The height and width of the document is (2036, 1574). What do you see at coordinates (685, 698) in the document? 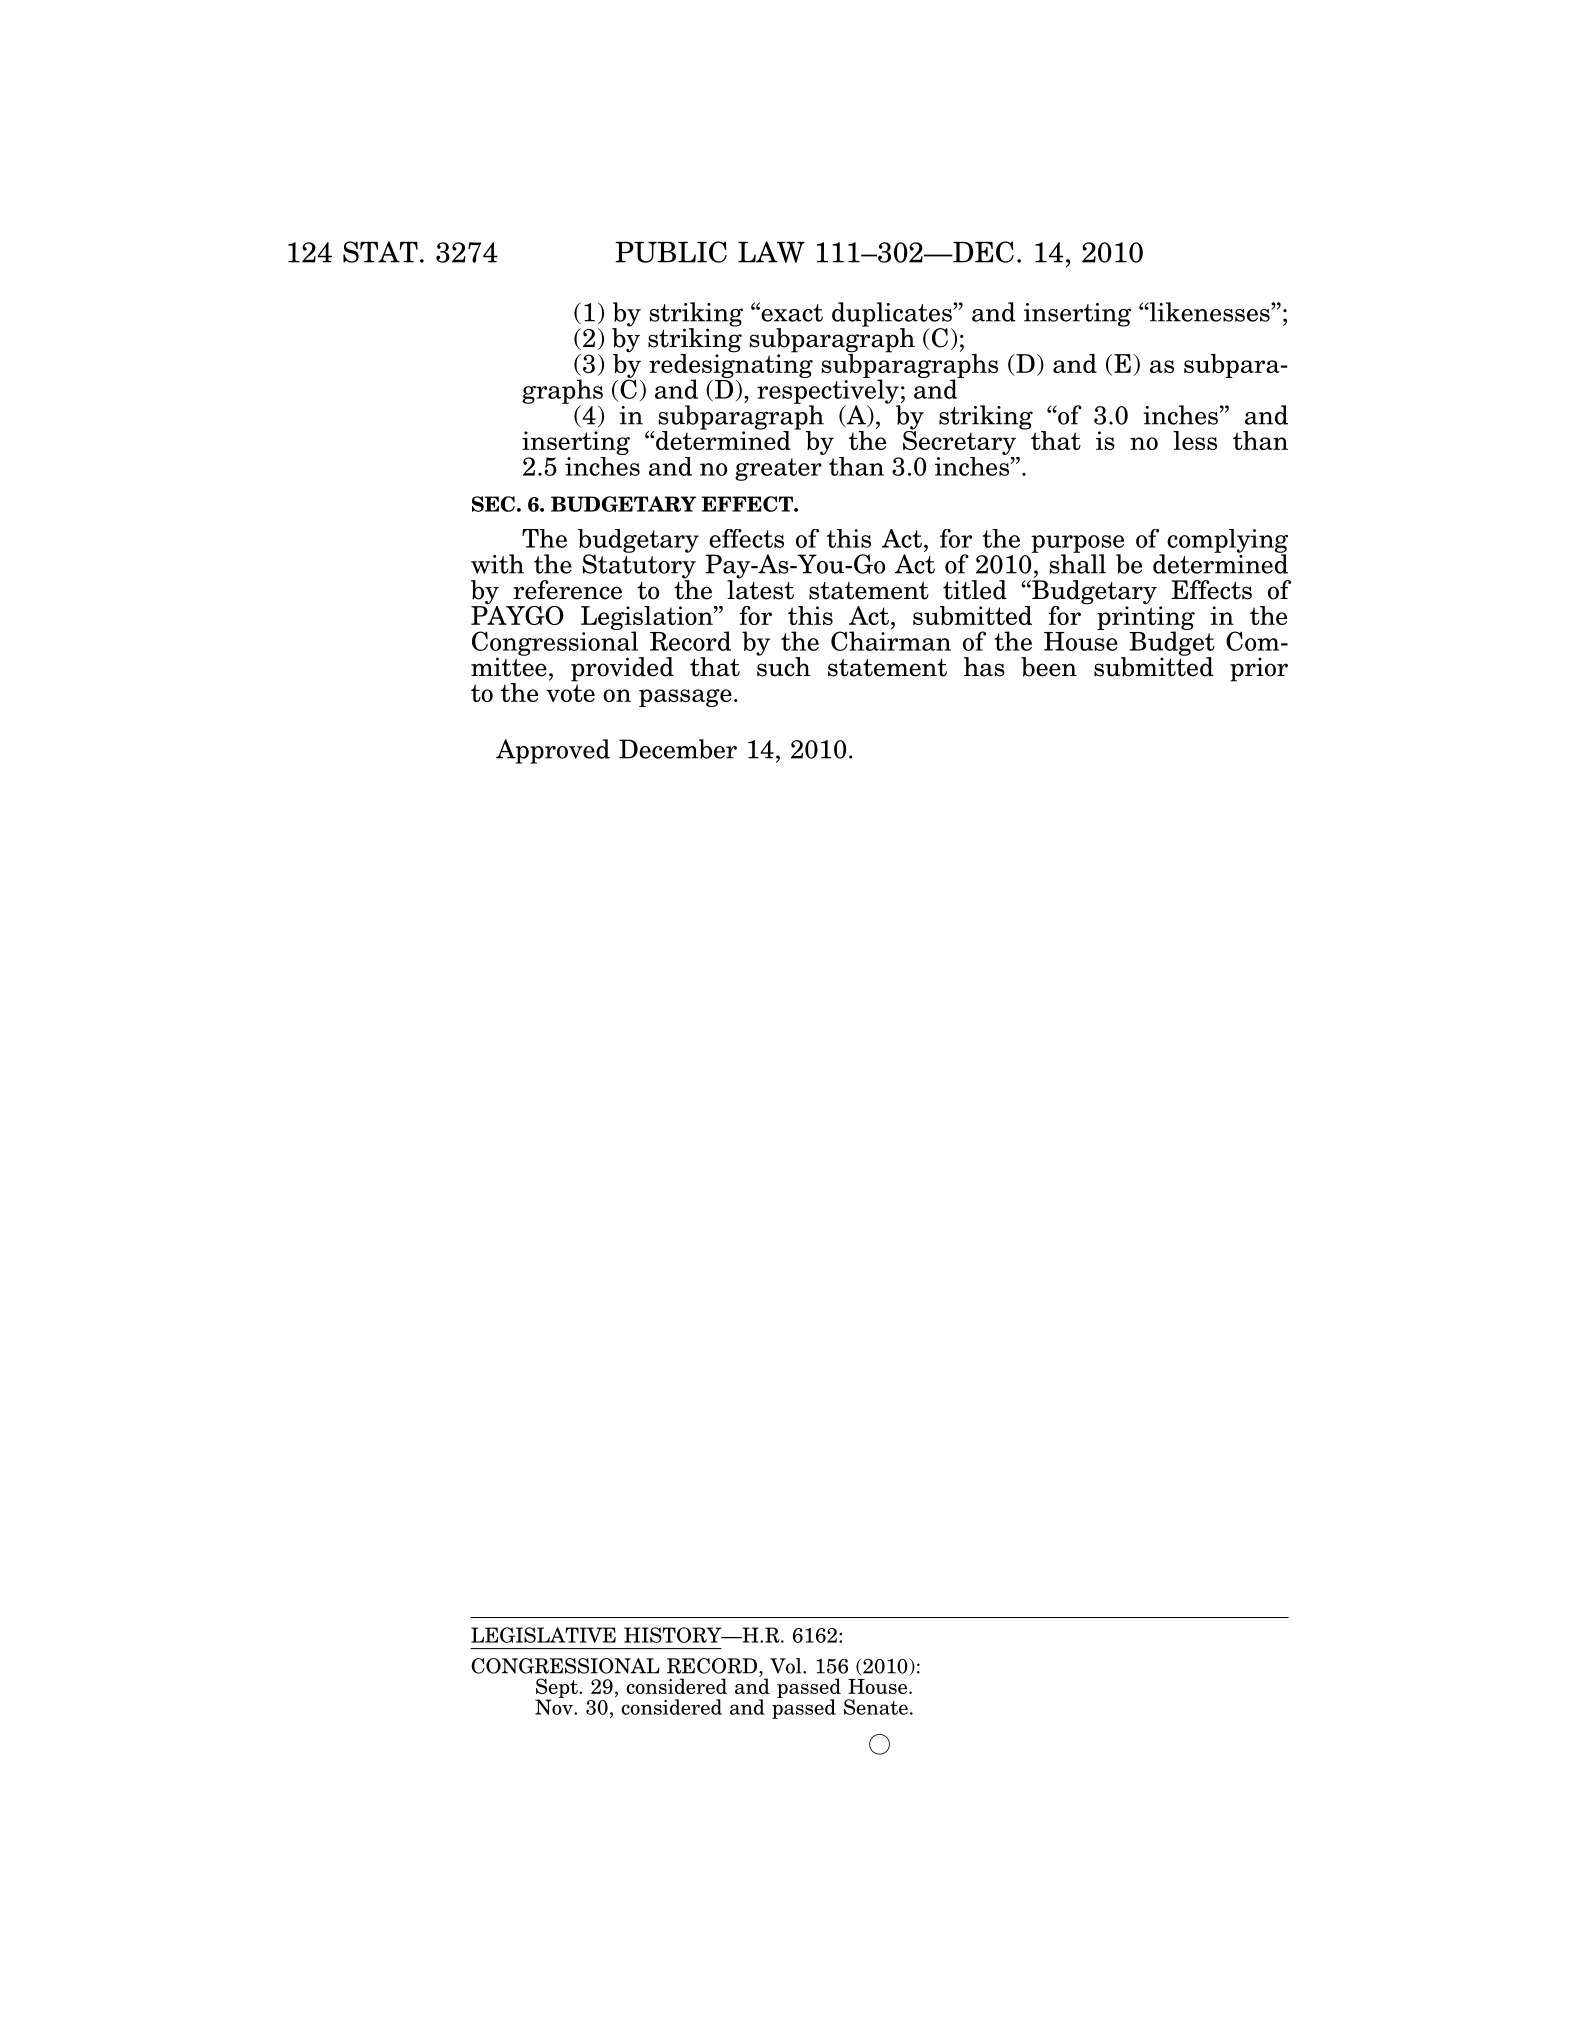
I see `passage` at bounding box center [685, 698].
